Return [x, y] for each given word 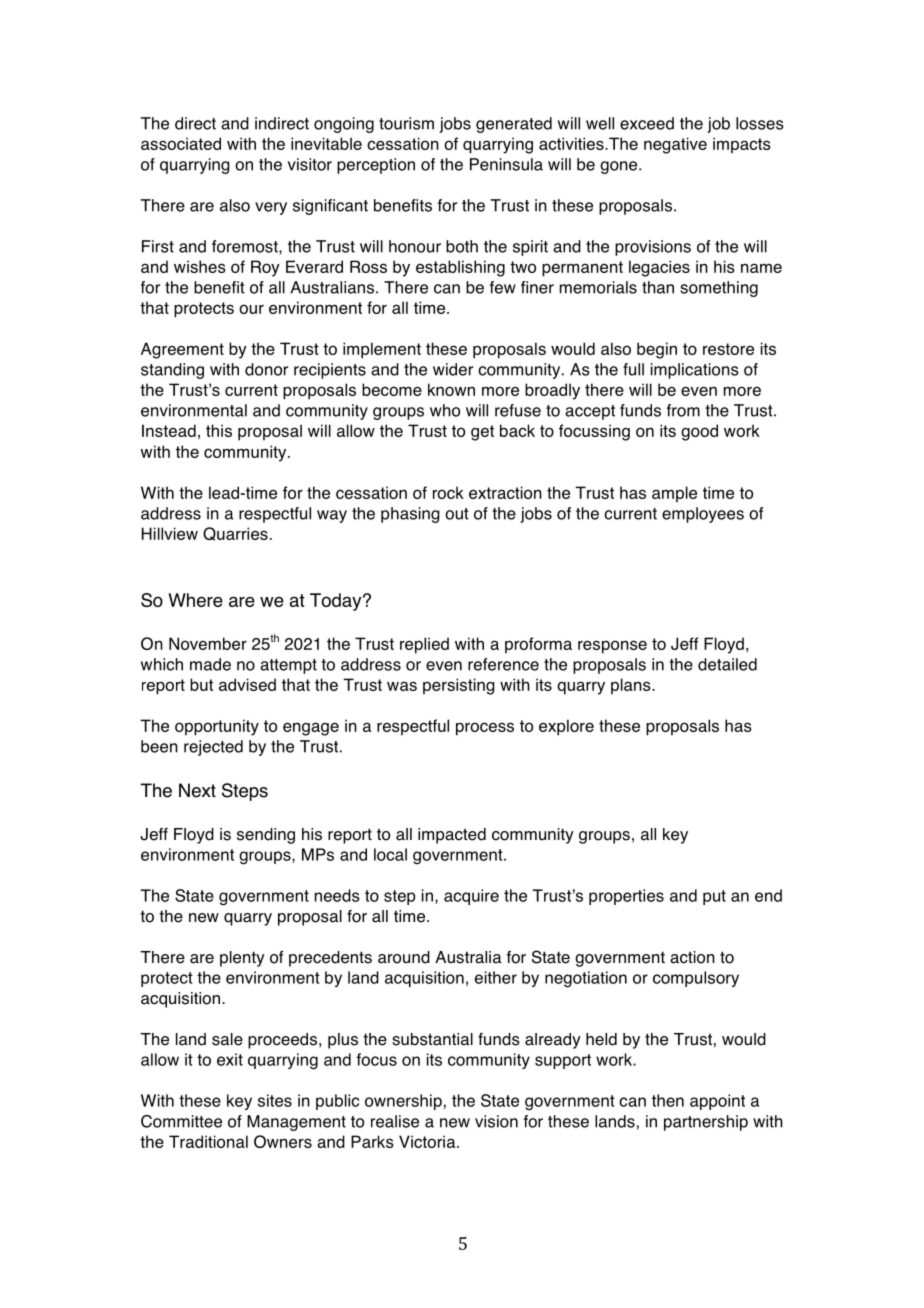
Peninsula [506, 164]
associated [181, 143]
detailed [727, 664]
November [208, 643]
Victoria [428, 1141]
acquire [471, 897]
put [714, 897]
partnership [706, 1123]
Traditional [208, 1141]
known [451, 389]
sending [266, 836]
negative [675, 145]
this [219, 430]
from [683, 410]
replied [424, 645]
